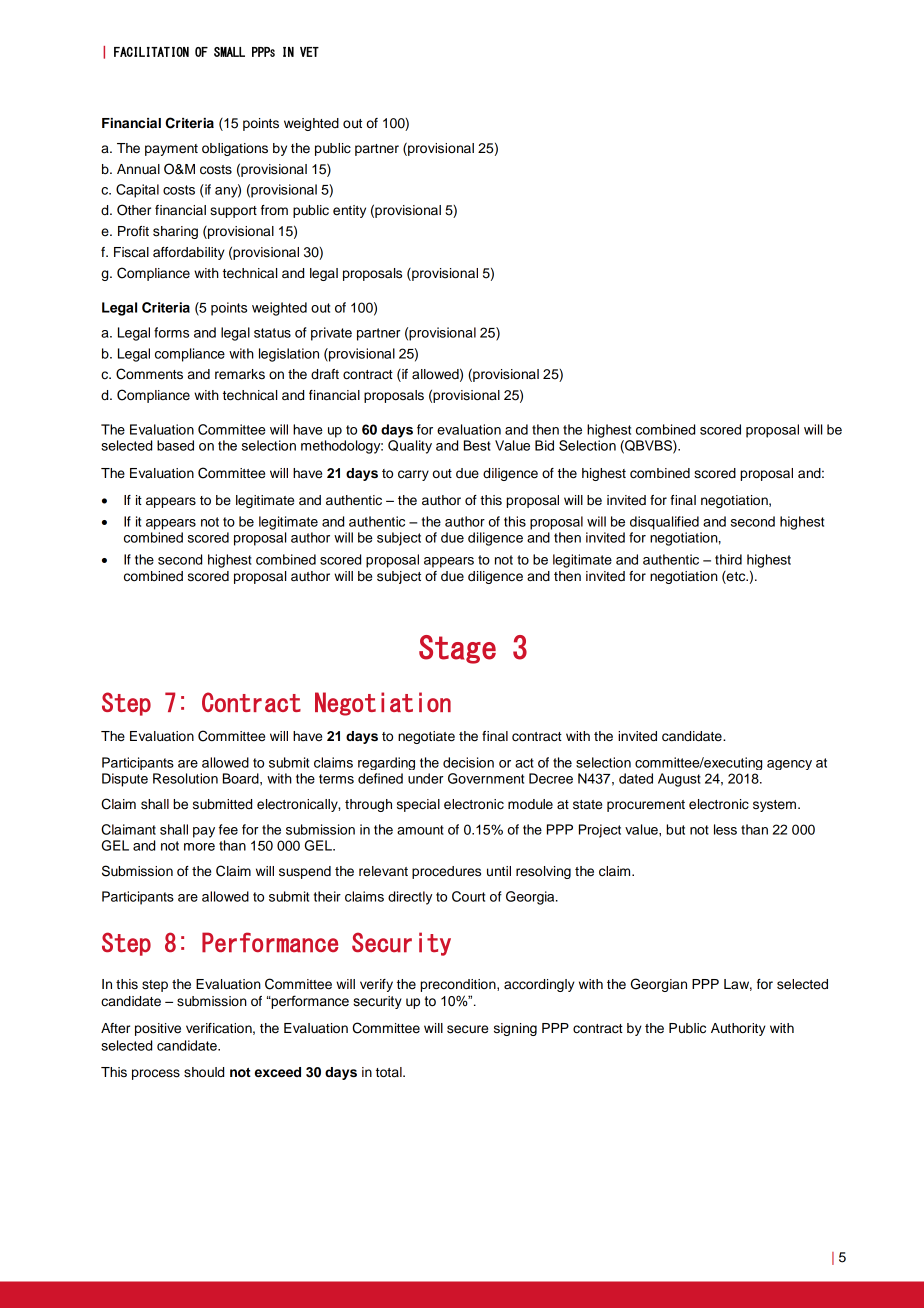 This image has width=924, height=1308. Describe the element at coordinates (457, 649) in the image. I see `Stage` at that location.
